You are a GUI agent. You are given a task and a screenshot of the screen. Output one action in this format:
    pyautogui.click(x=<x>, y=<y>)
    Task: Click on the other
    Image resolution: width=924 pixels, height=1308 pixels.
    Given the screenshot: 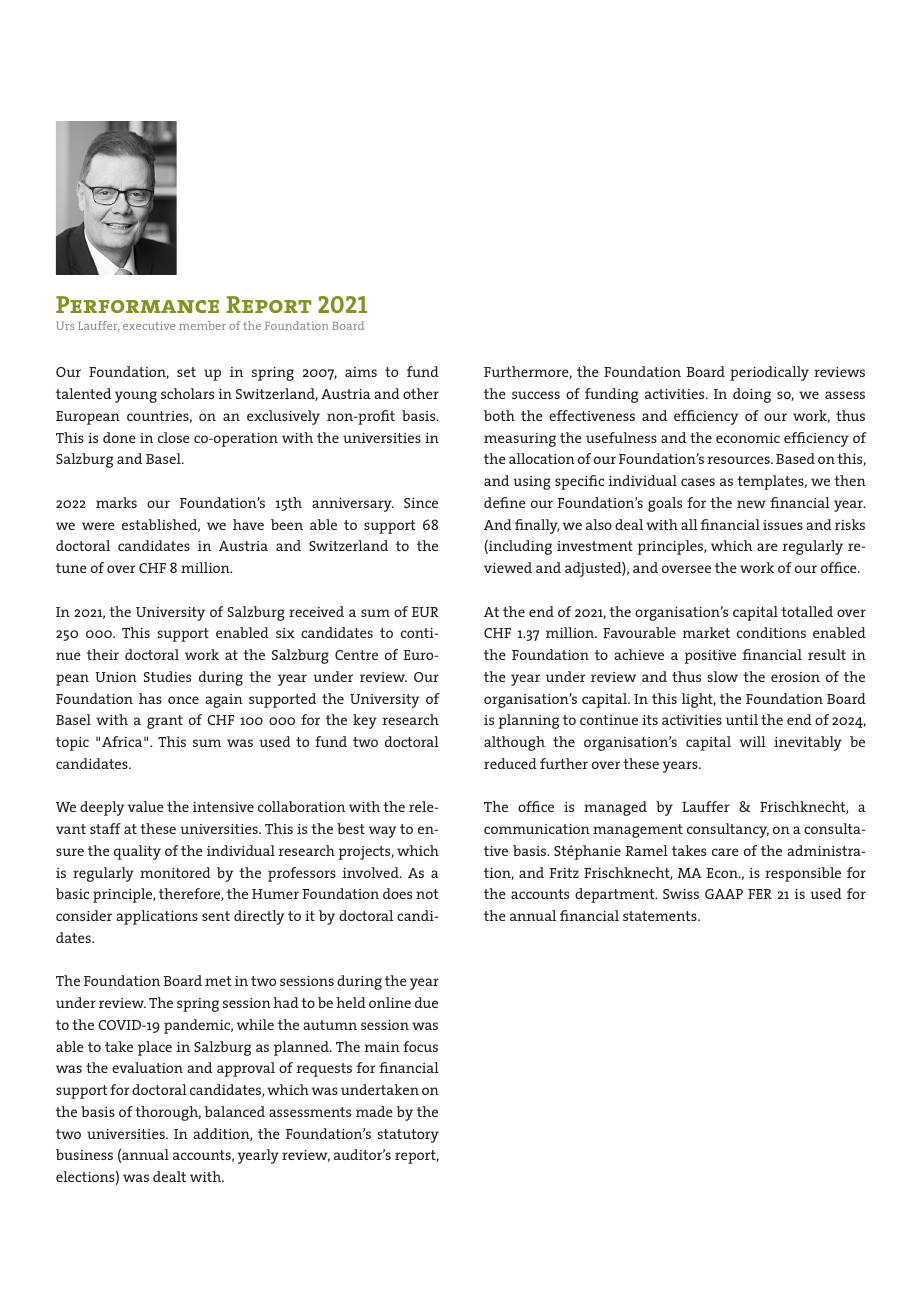 What is the action you would take?
    pyautogui.click(x=421, y=393)
